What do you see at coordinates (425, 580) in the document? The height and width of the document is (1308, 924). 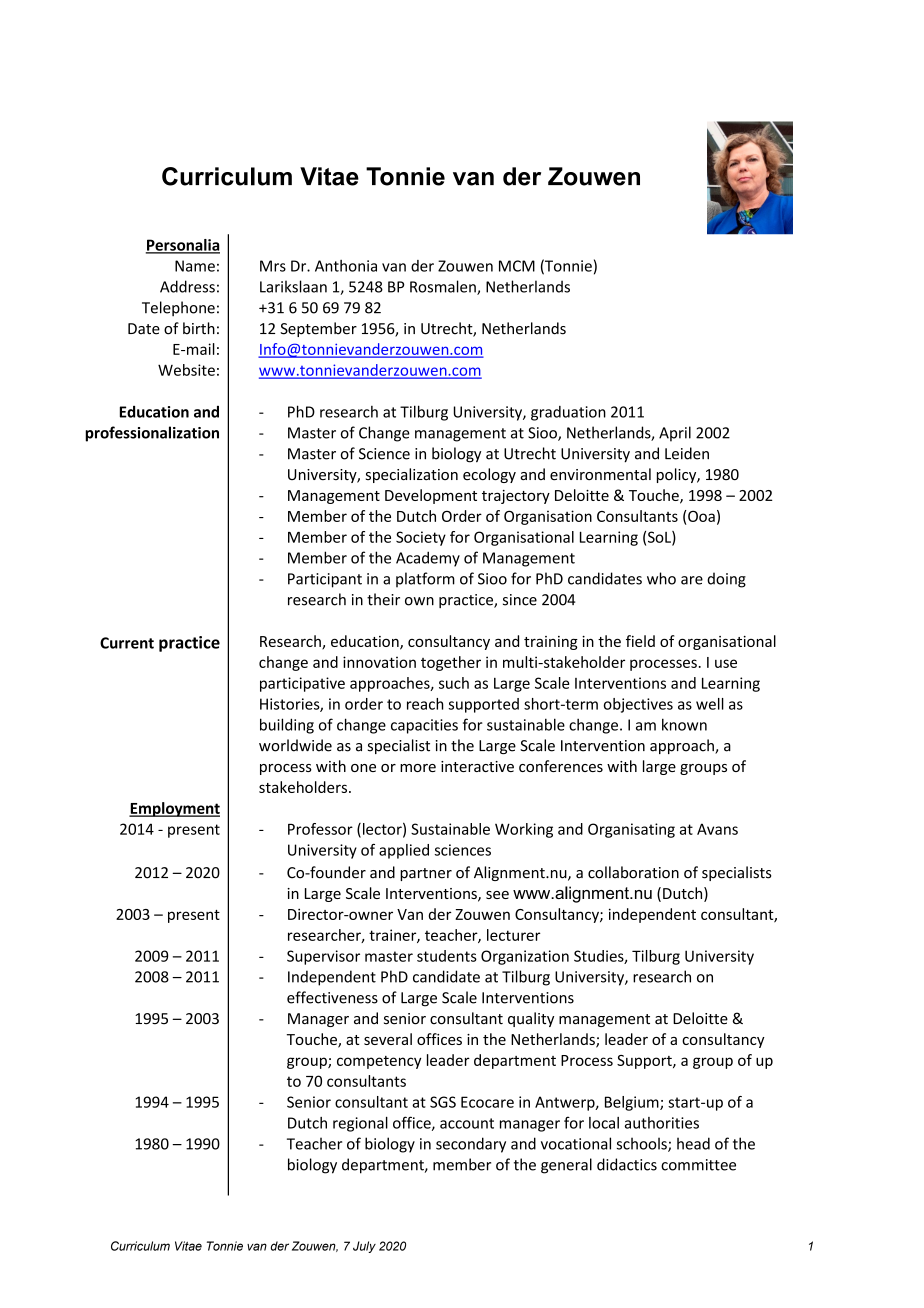 I see `platform` at bounding box center [425, 580].
